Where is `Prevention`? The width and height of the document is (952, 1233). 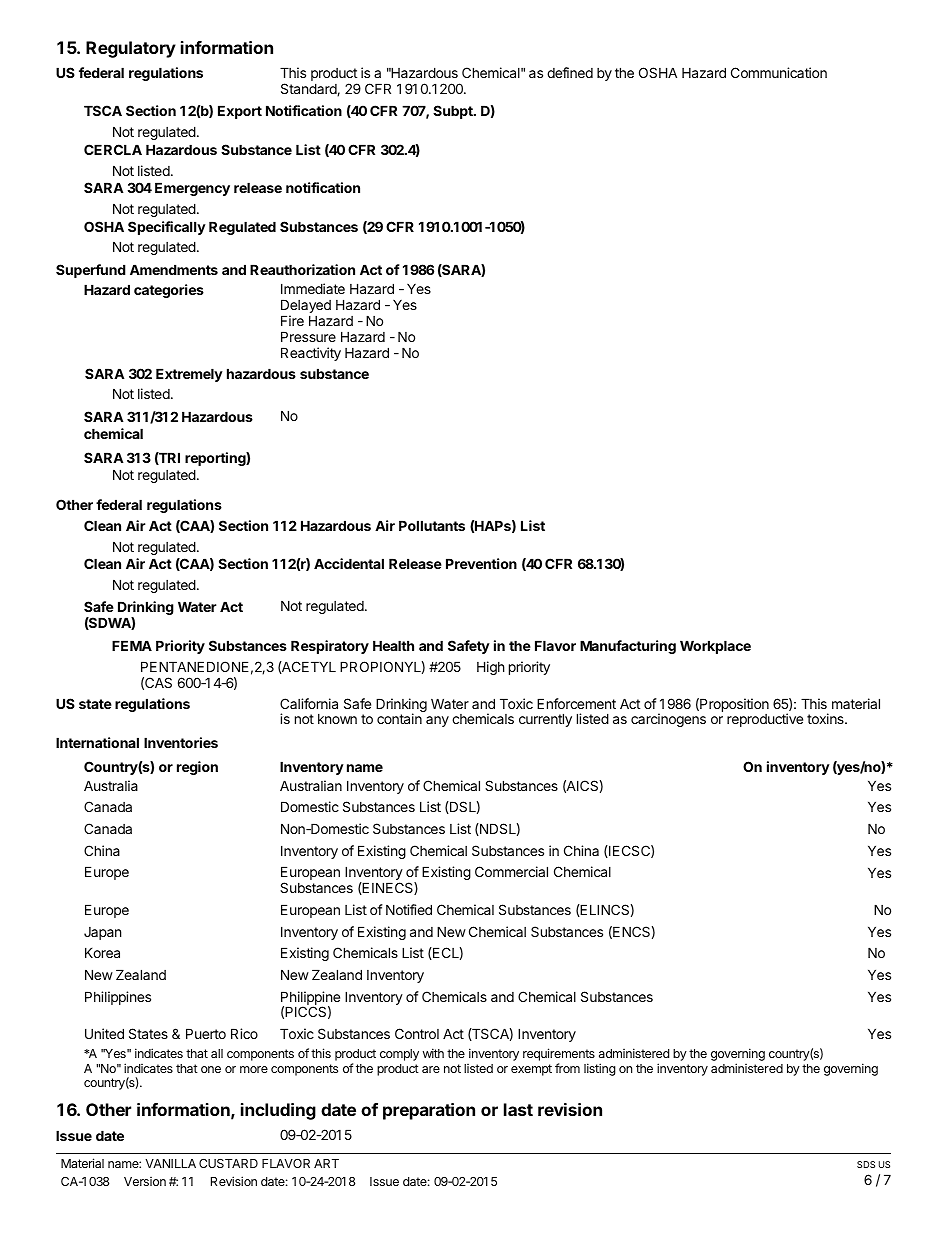 Prevention is located at coordinates (481, 563).
